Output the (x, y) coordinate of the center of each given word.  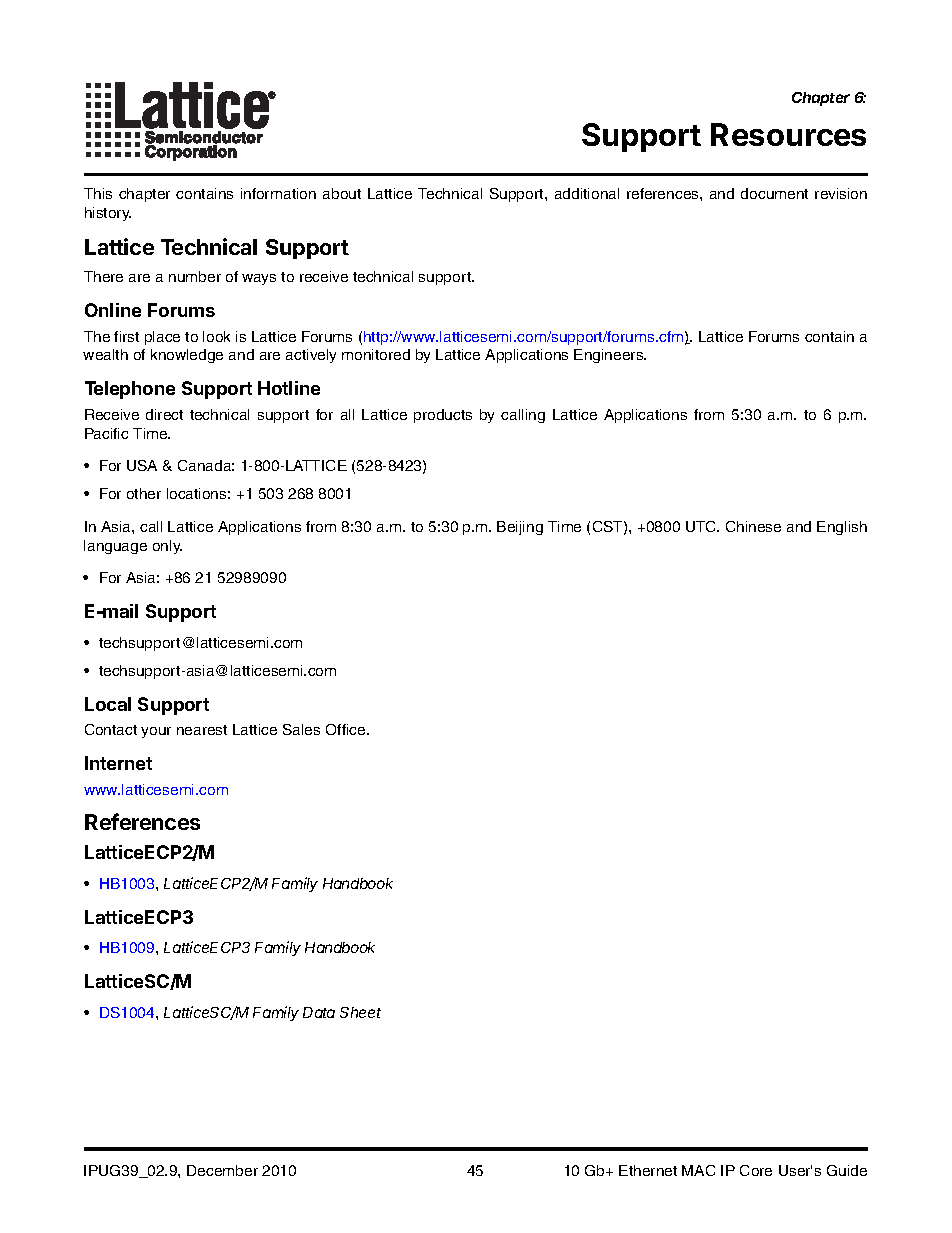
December (222, 1170)
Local (108, 704)
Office (347, 729)
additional (587, 193)
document (774, 193)
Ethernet (648, 1170)
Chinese (753, 526)
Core (756, 1170)
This (98, 193)
